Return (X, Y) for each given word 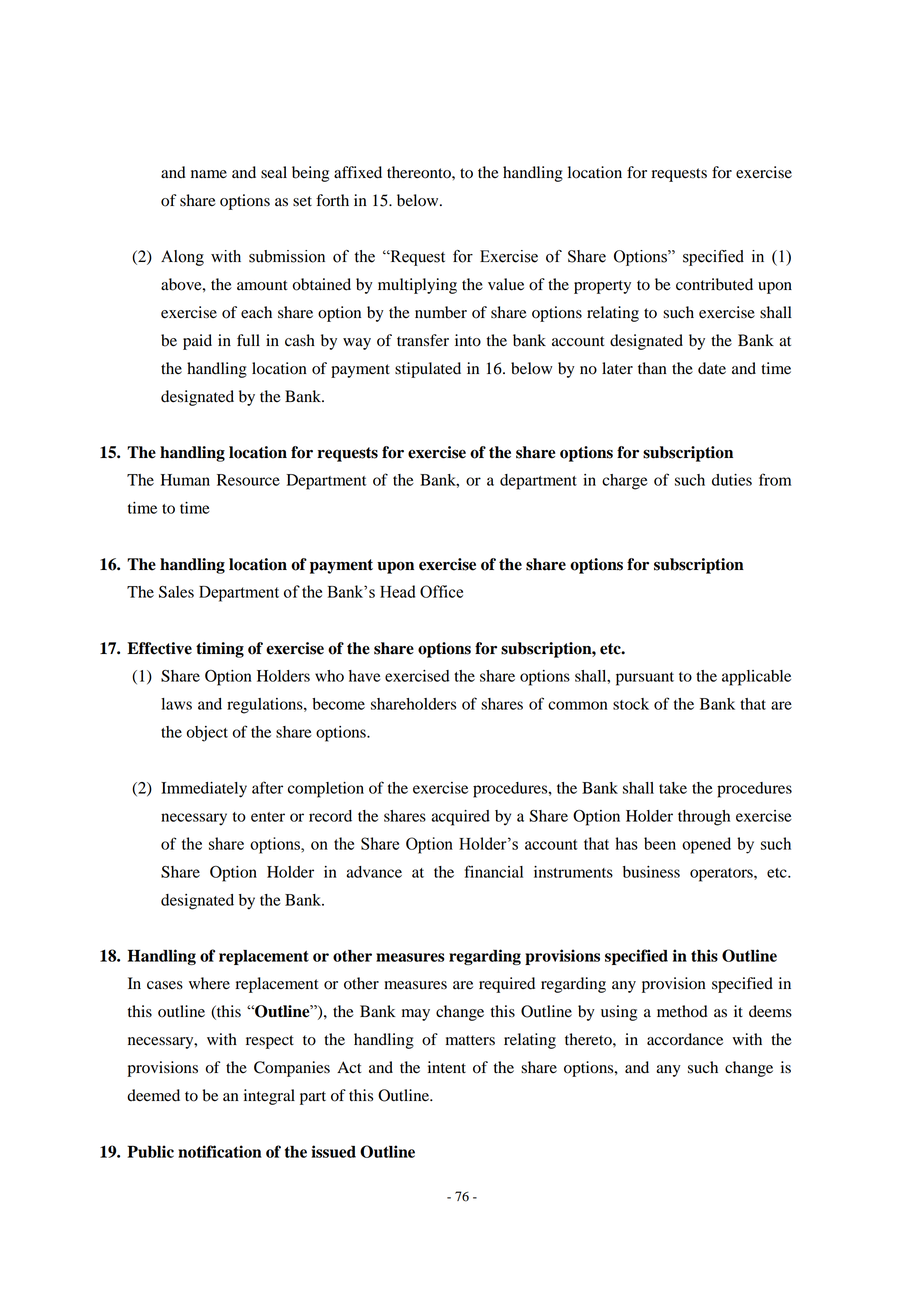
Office (441, 591)
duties (732, 480)
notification (220, 1151)
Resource (248, 480)
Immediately (204, 790)
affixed (358, 172)
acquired (460, 818)
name (209, 174)
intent (447, 1067)
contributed (714, 284)
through (704, 818)
